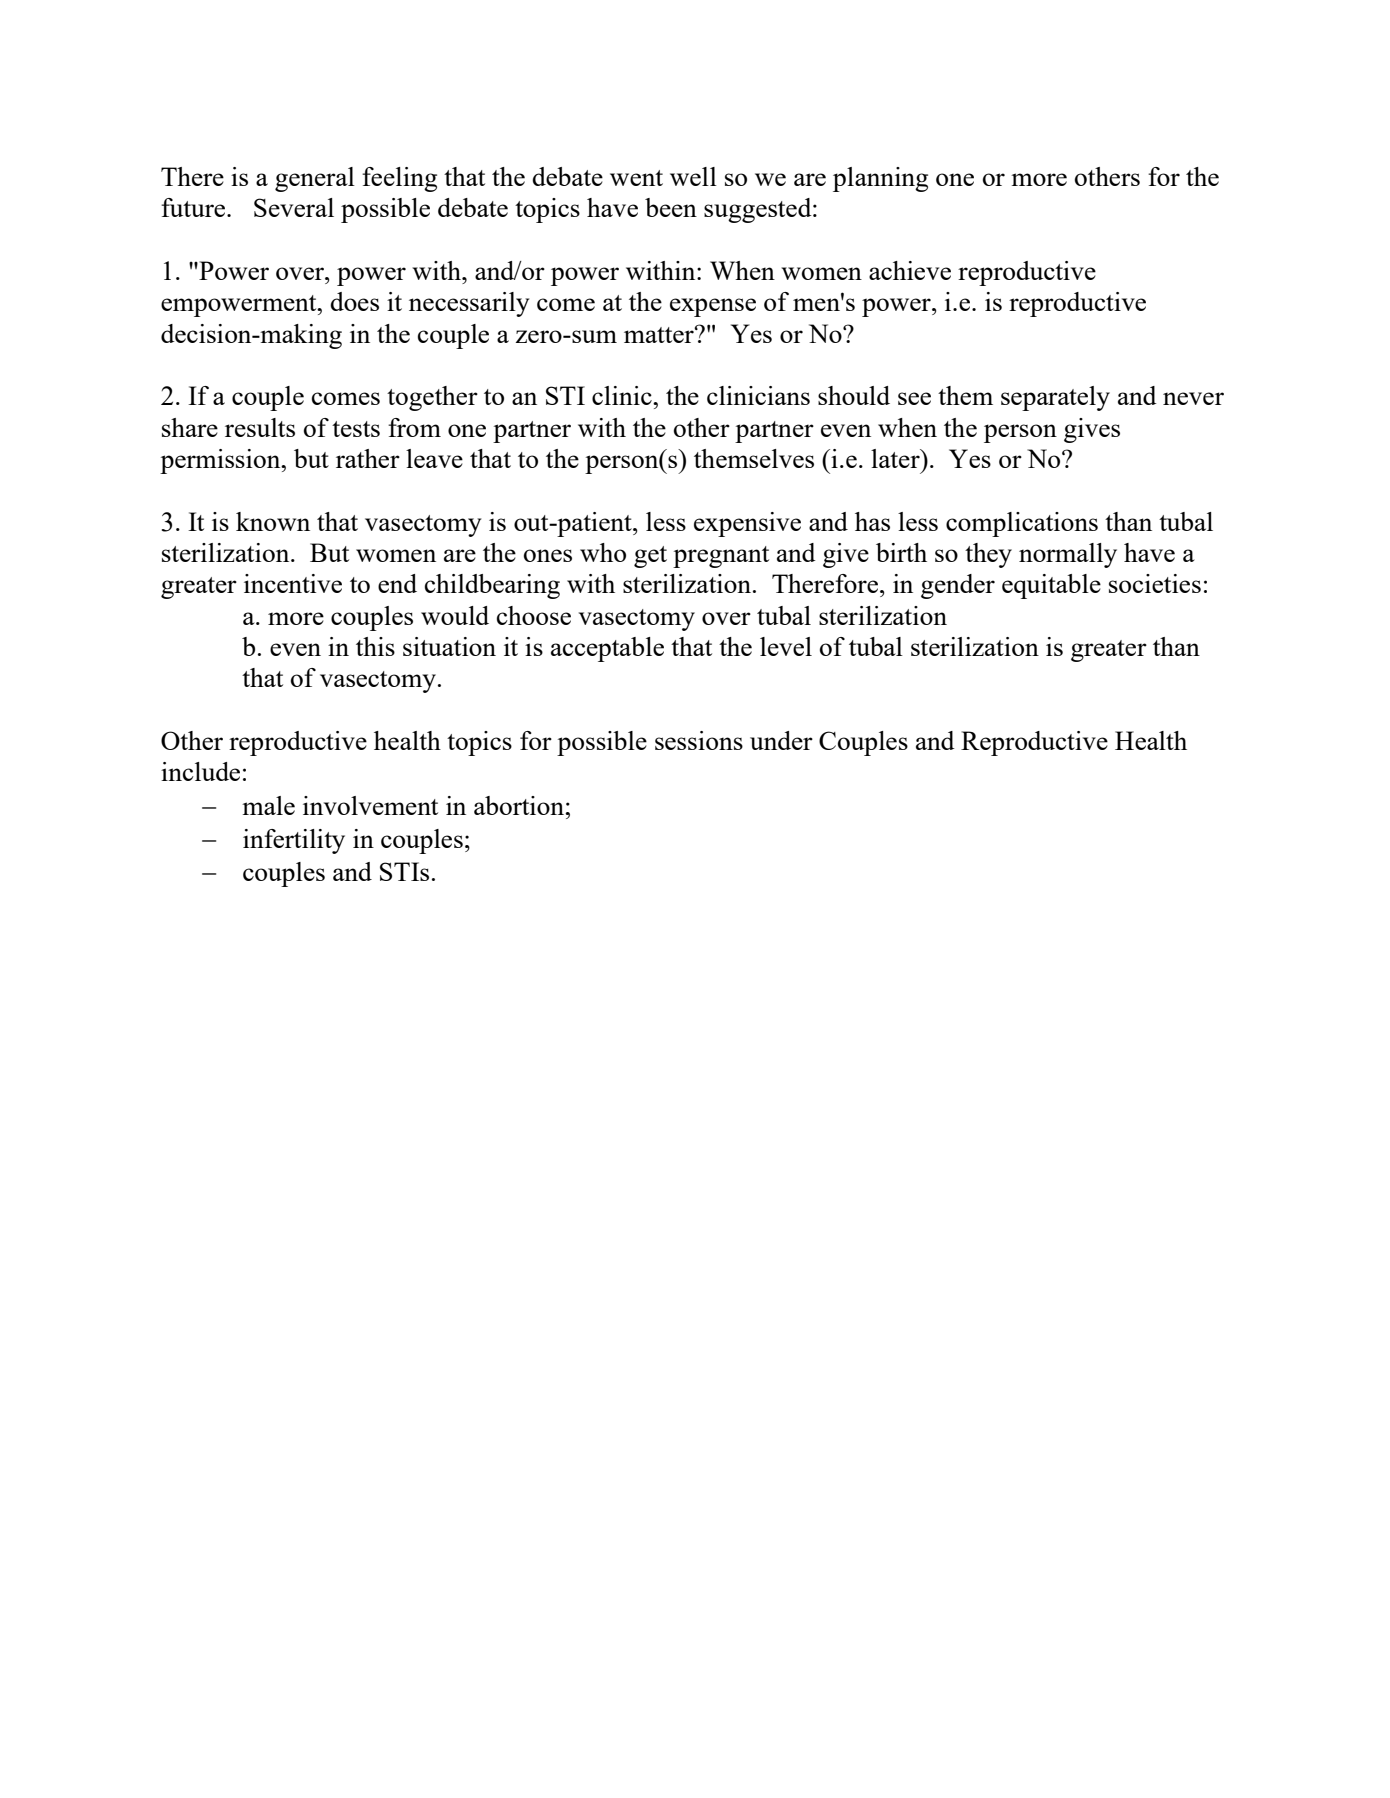 The image size is (1390, 1798). What do you see at coordinates (260, 427) in the screenshot?
I see `results` at bounding box center [260, 427].
